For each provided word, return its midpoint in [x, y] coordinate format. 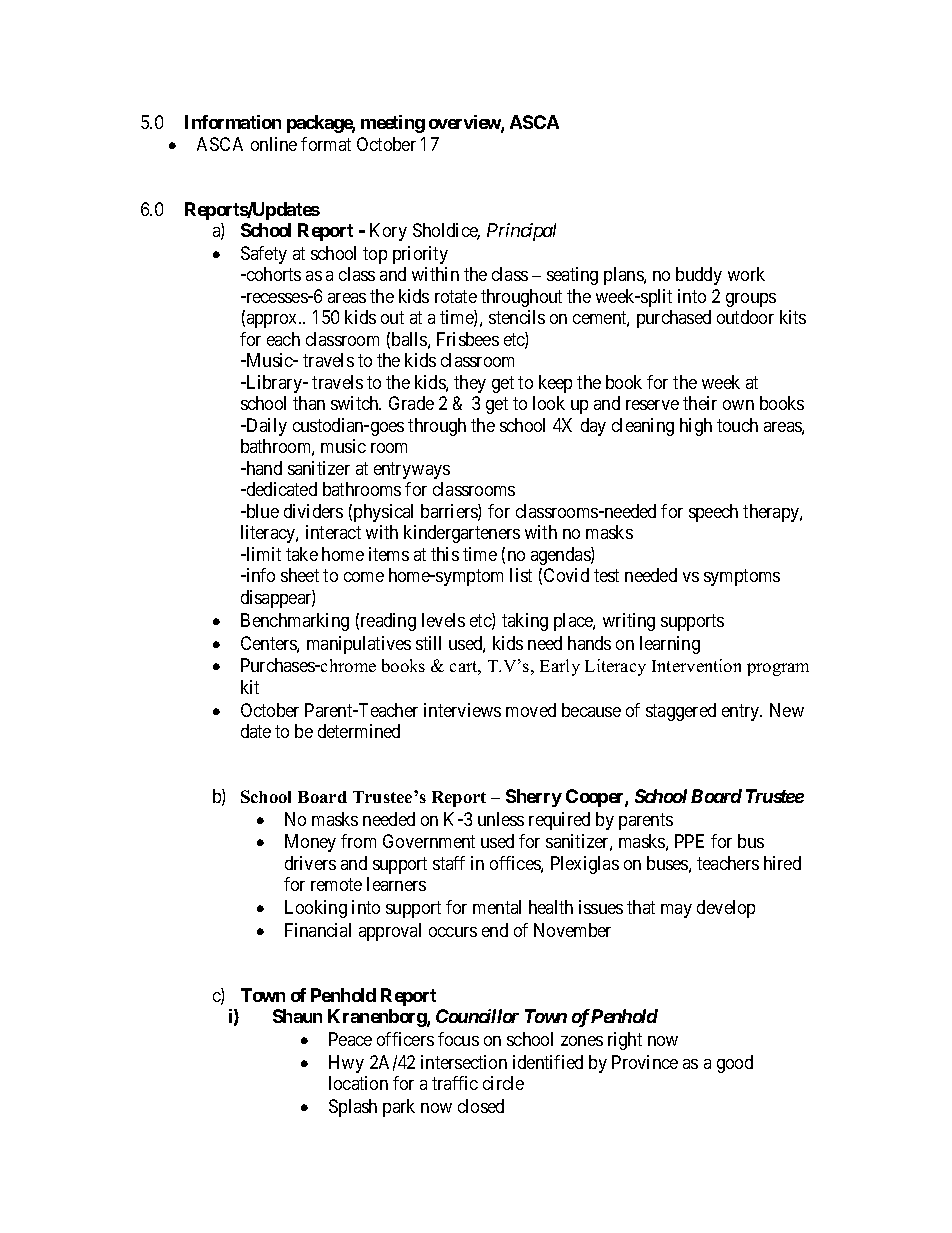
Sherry [534, 798]
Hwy [346, 1064]
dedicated [280, 489]
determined [359, 731]
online [274, 144]
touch [737, 425]
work [746, 274]
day [593, 427]
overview [465, 123]
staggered [681, 712]
